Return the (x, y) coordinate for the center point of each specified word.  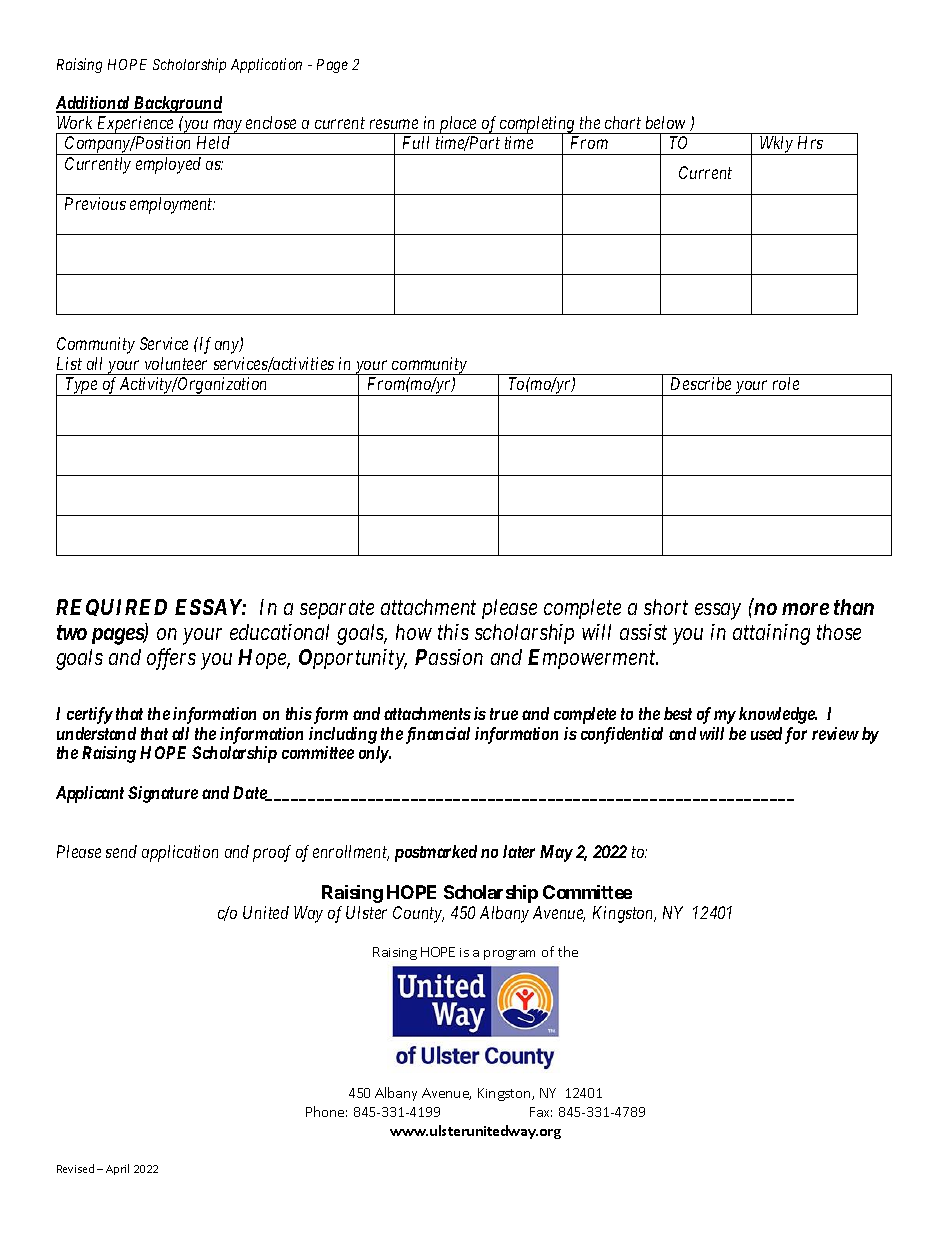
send (121, 851)
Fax (541, 1112)
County (418, 914)
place (458, 125)
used (766, 733)
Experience (135, 125)
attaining (771, 634)
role (786, 383)
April (117, 1169)
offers (171, 659)
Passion (449, 657)
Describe (701, 383)
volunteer (176, 363)
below (665, 122)
